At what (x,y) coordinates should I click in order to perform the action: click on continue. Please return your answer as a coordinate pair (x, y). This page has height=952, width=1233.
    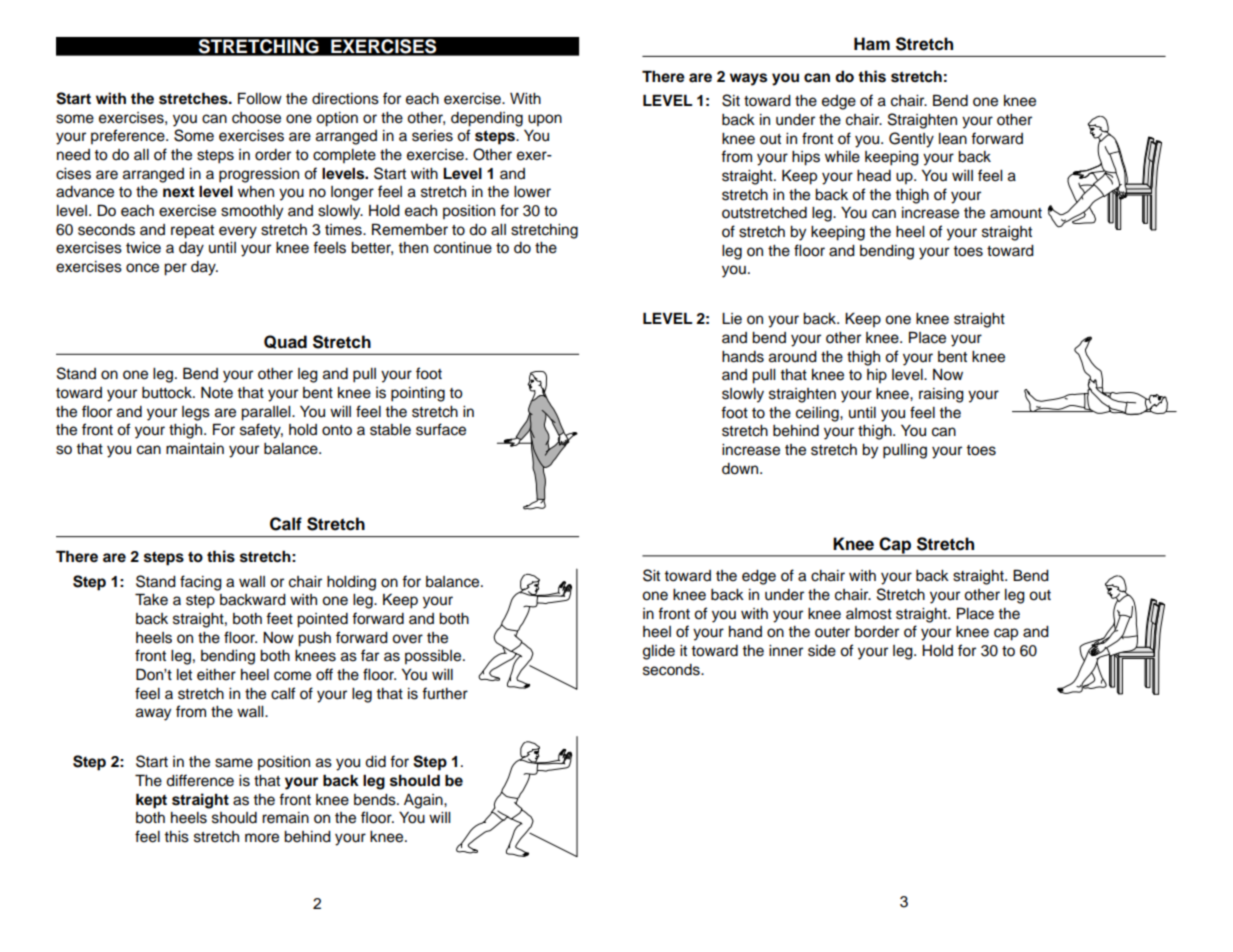
    Looking at the image, I should click on (463, 248).
